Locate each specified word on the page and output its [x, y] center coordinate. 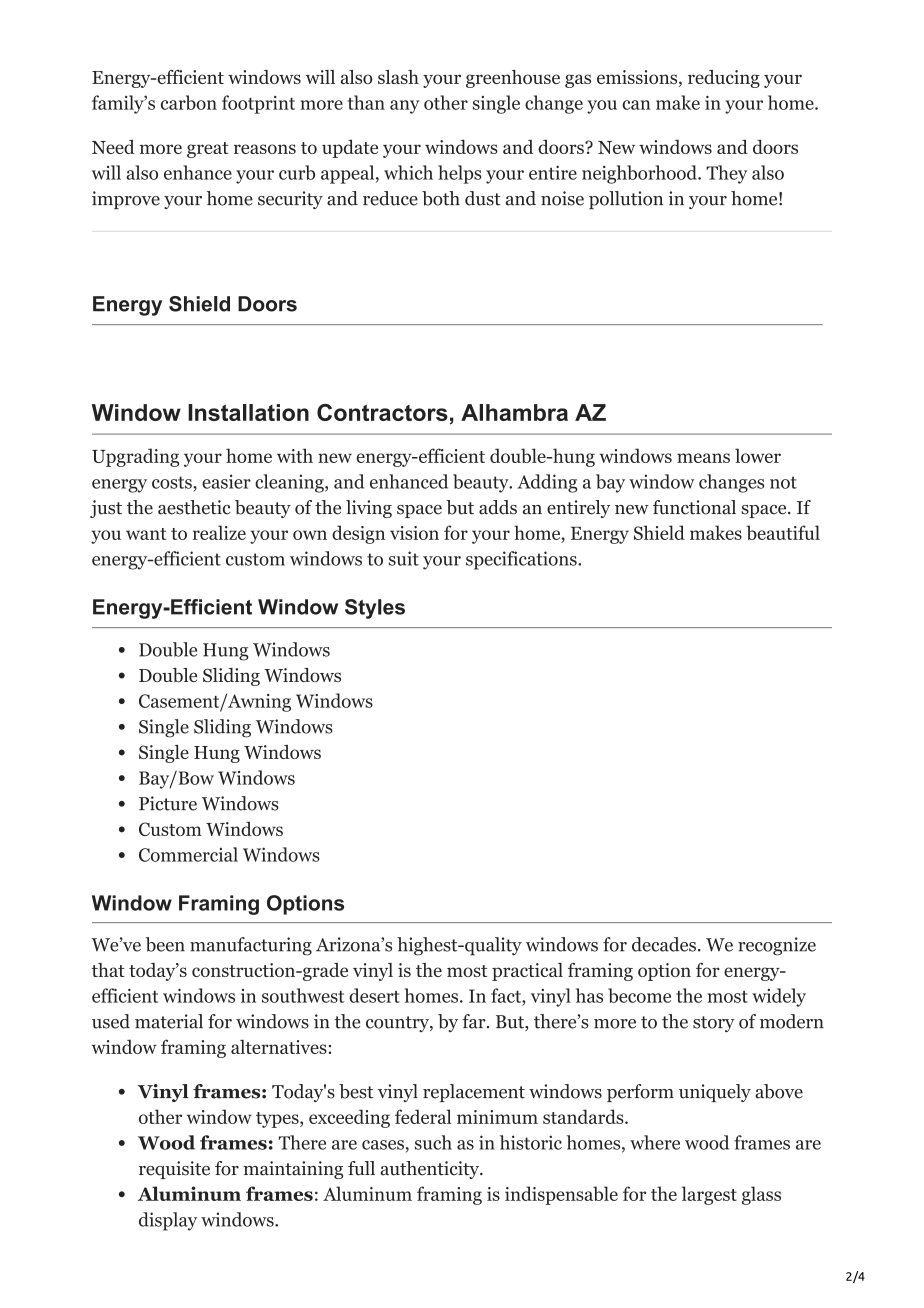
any [404, 107]
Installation [248, 412]
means [703, 458]
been [165, 944]
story [714, 1024]
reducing [724, 79]
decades [664, 944]
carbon [189, 102]
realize [219, 532]
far [475, 1021]
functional [694, 507]
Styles [375, 609]
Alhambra [514, 412]
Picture [168, 803]
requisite [174, 1170]
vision [414, 533]
